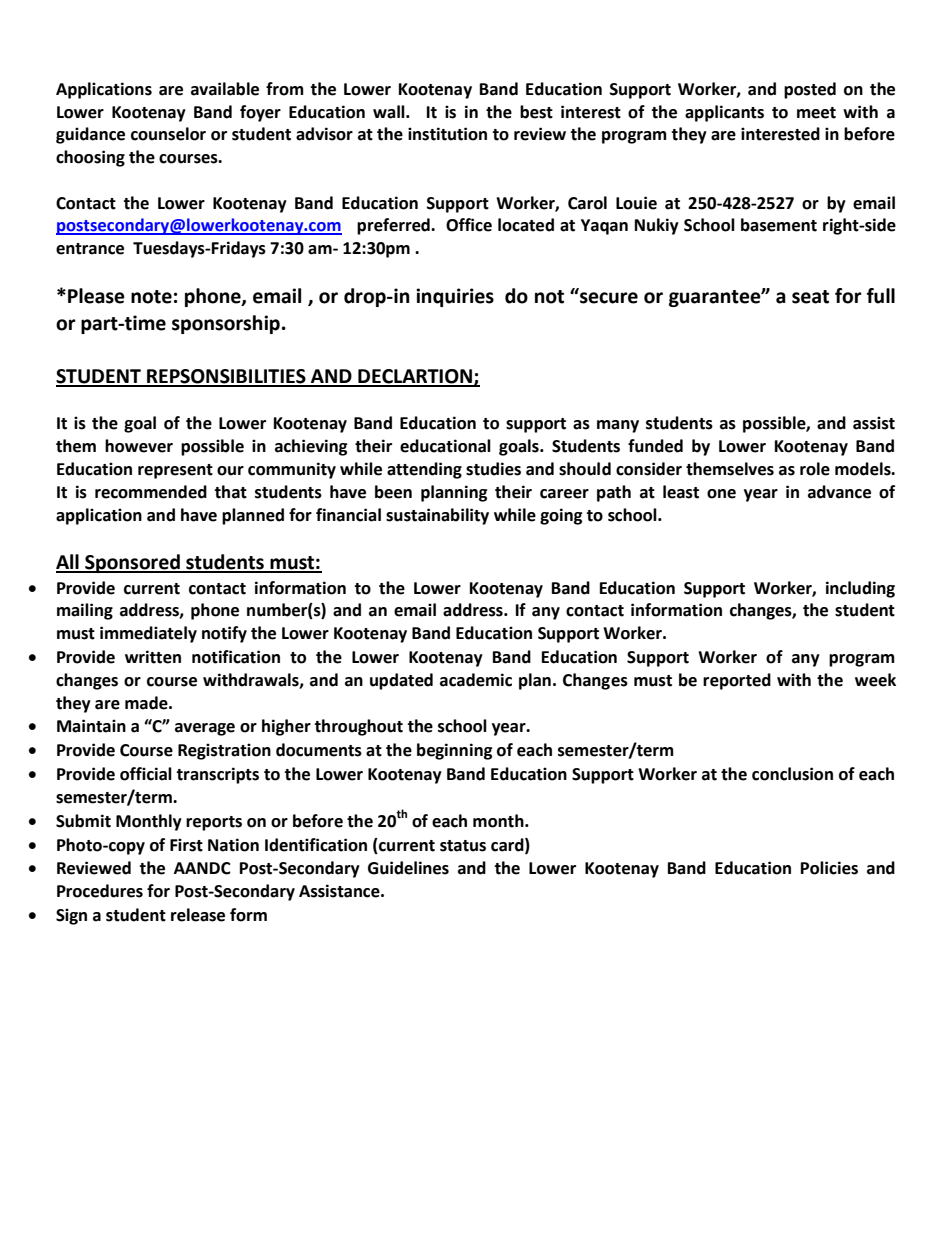  What do you see at coordinates (829, 868) in the screenshot?
I see `Policies` at bounding box center [829, 868].
